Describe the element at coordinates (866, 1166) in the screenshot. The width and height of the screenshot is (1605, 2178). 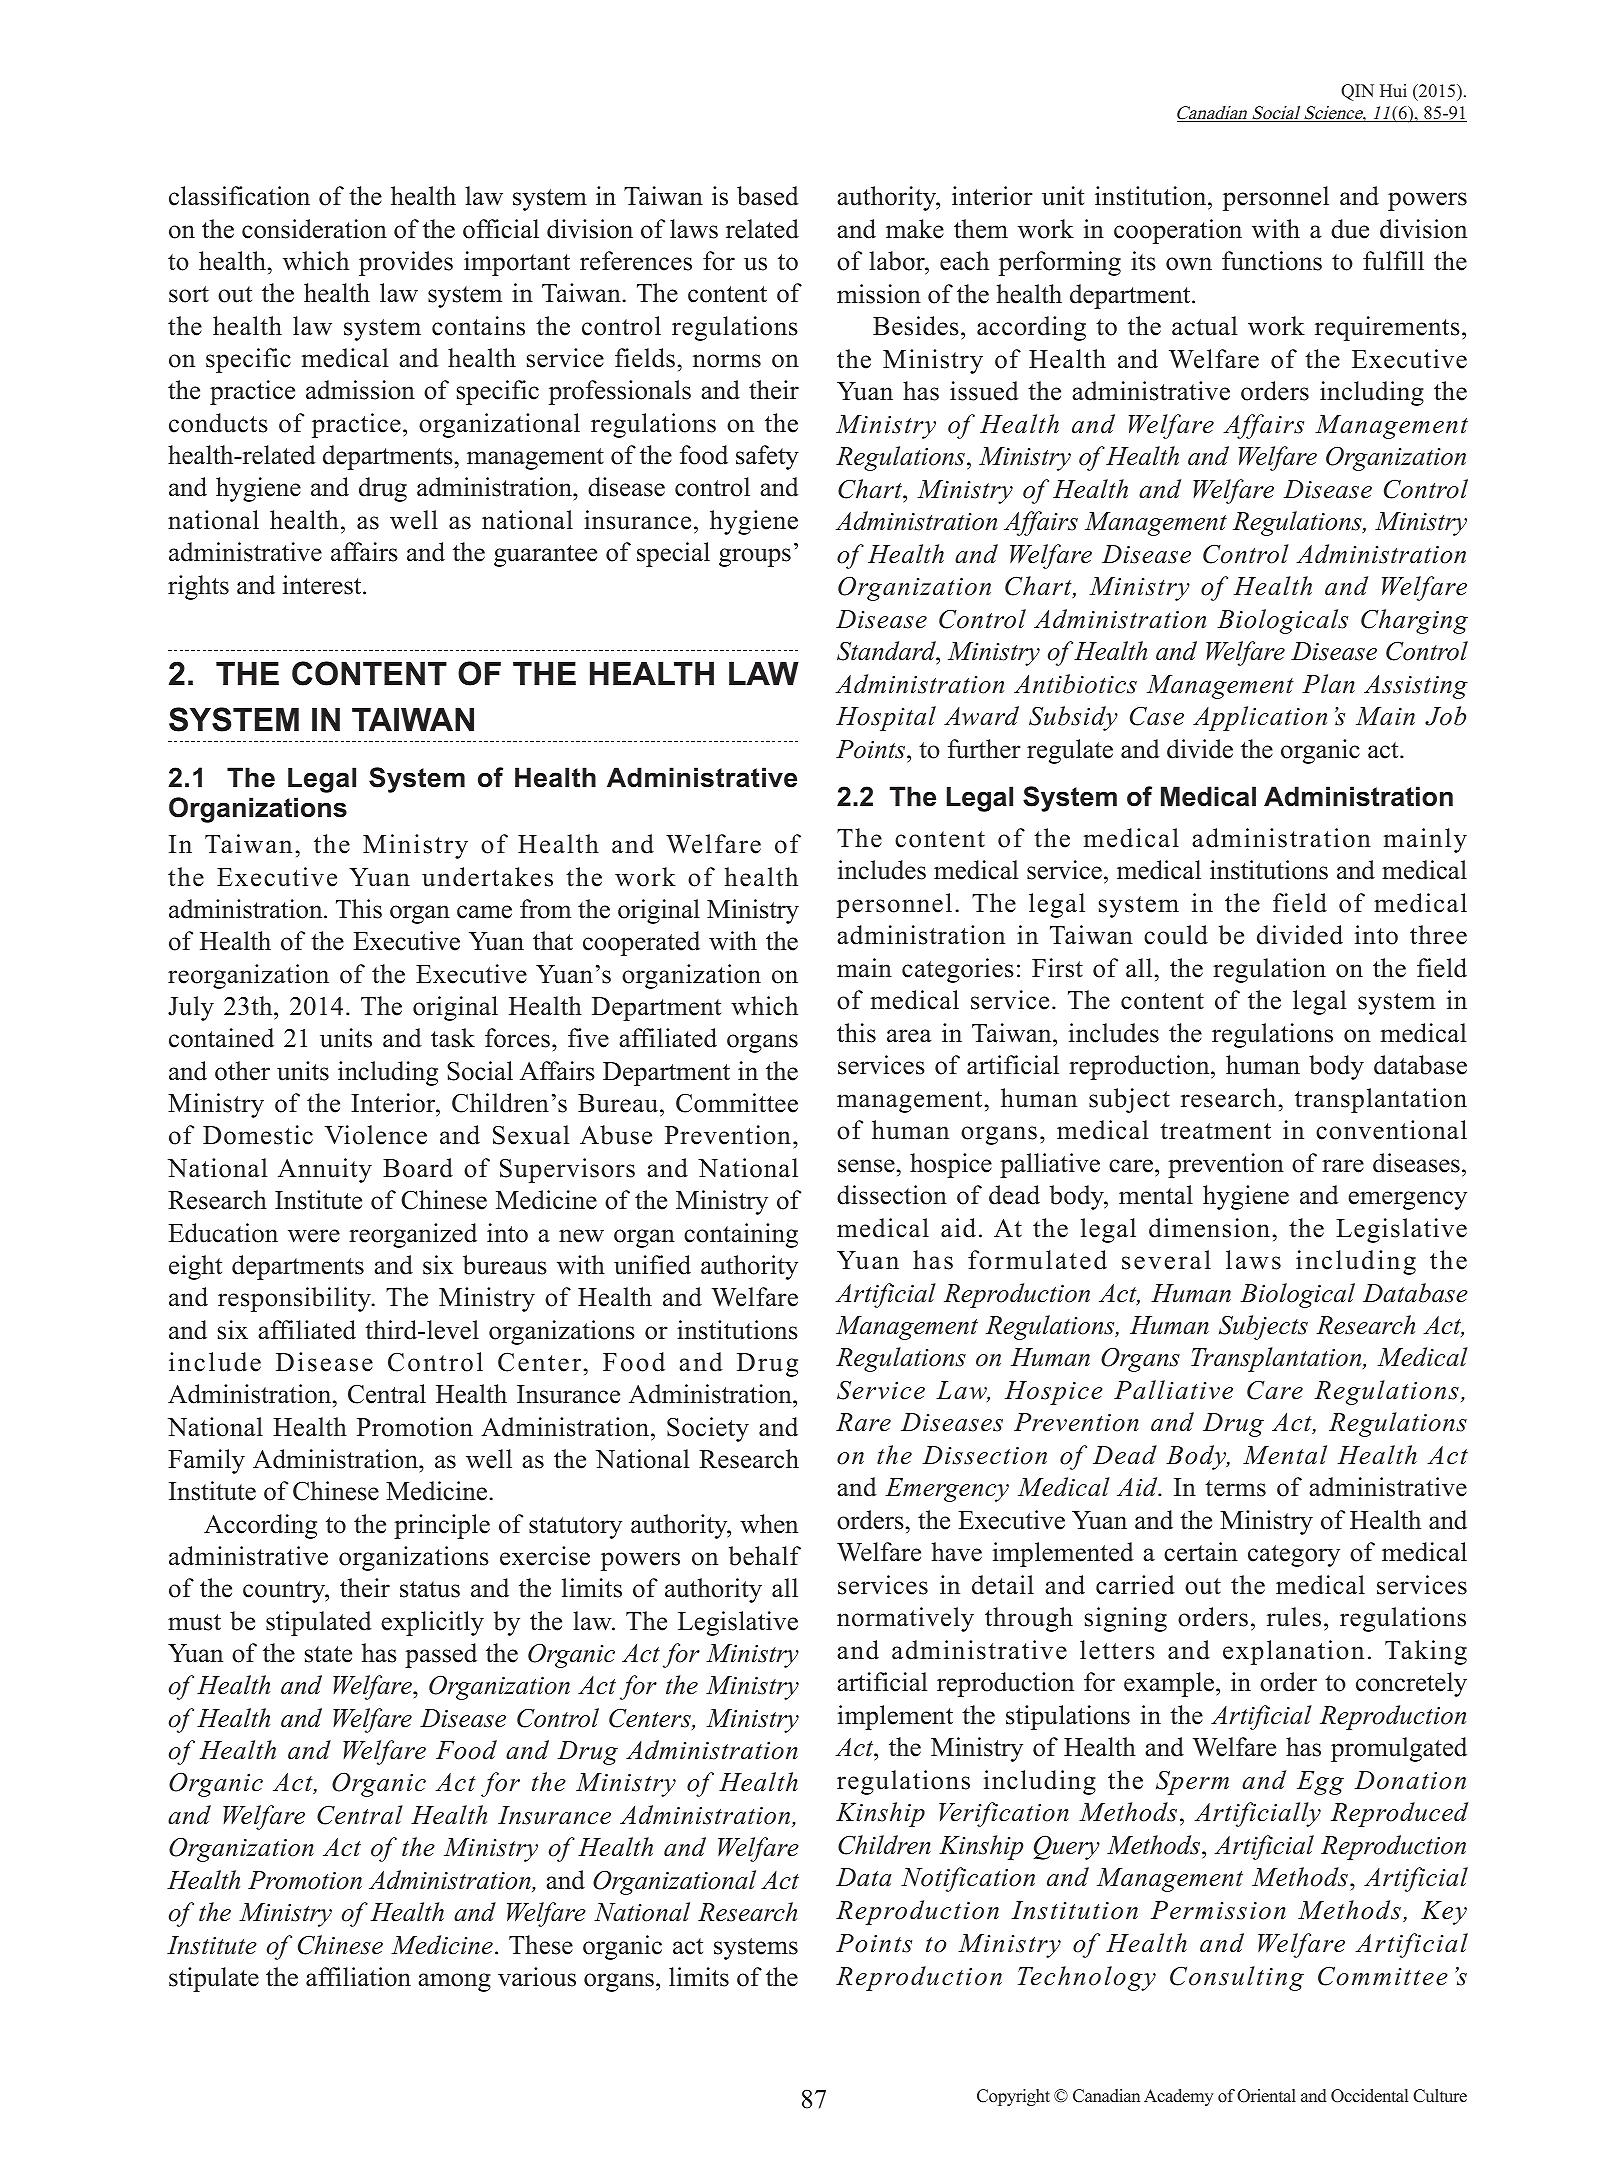
I see `sense` at that location.
